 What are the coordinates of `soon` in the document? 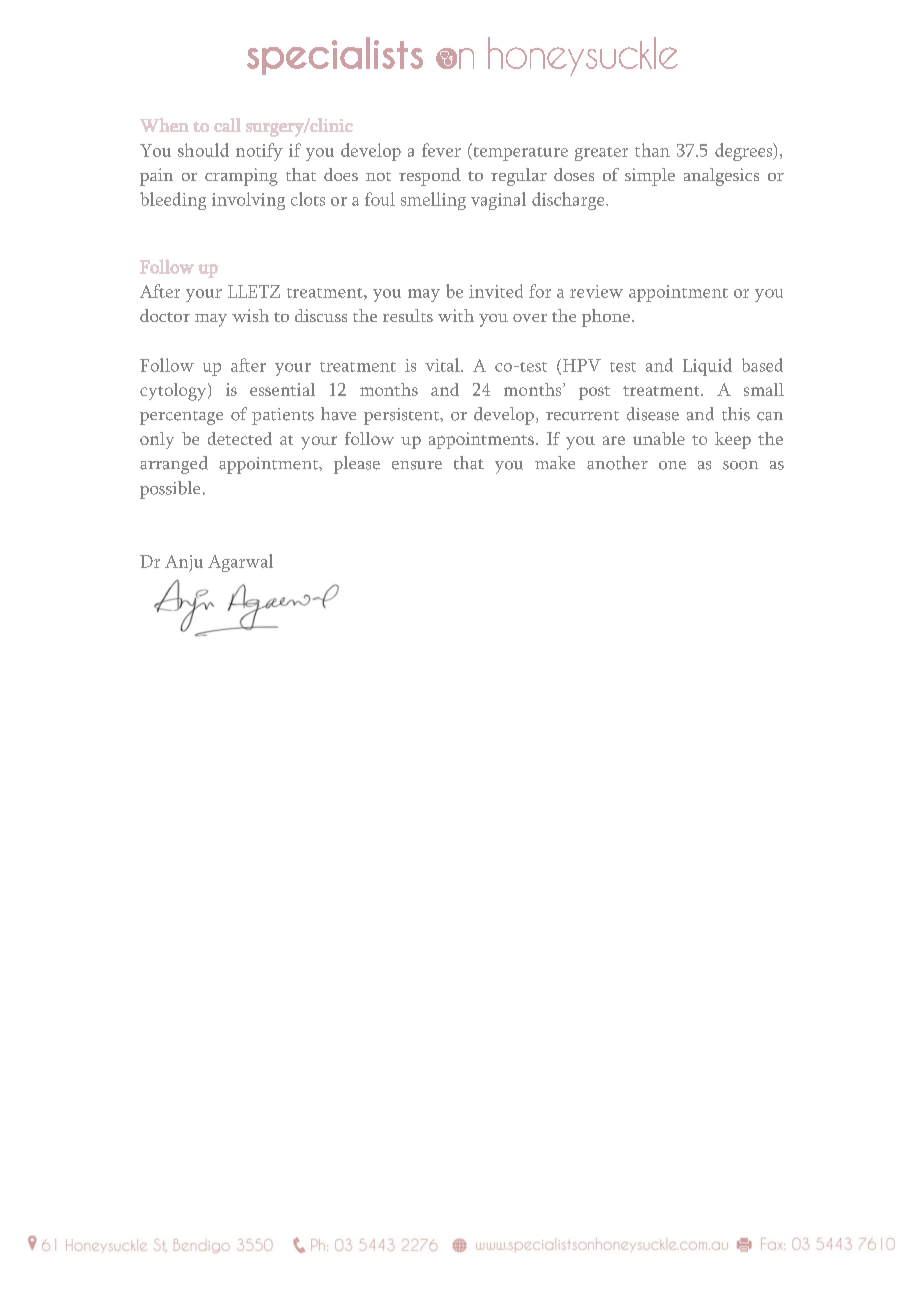 It's located at (740, 465).
